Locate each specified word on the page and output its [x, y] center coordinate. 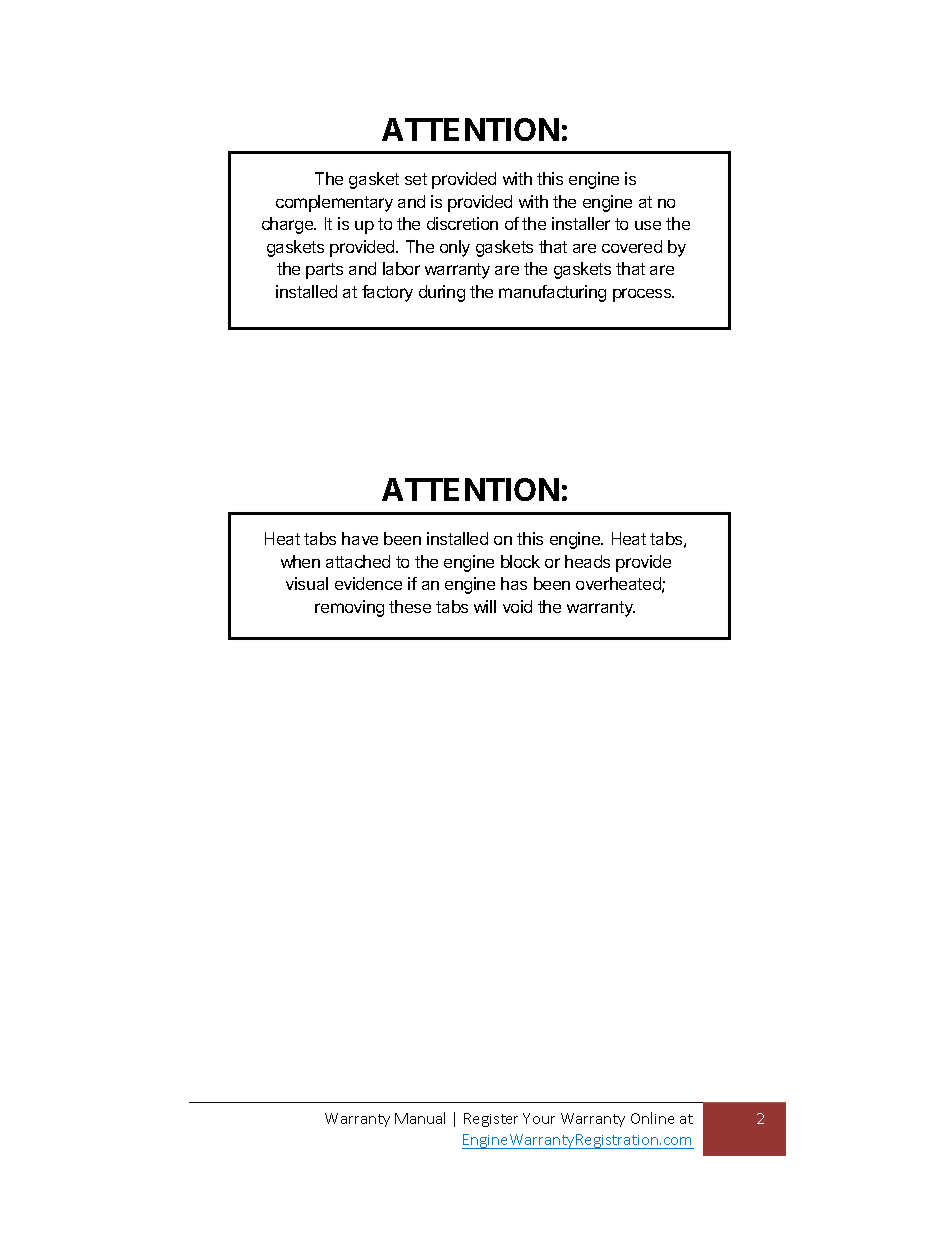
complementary [334, 203]
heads [587, 561]
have [360, 538]
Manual [420, 1118]
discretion [462, 223]
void [517, 606]
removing [349, 608]
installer [581, 223]
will [485, 606]
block [520, 561]
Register [491, 1120]
